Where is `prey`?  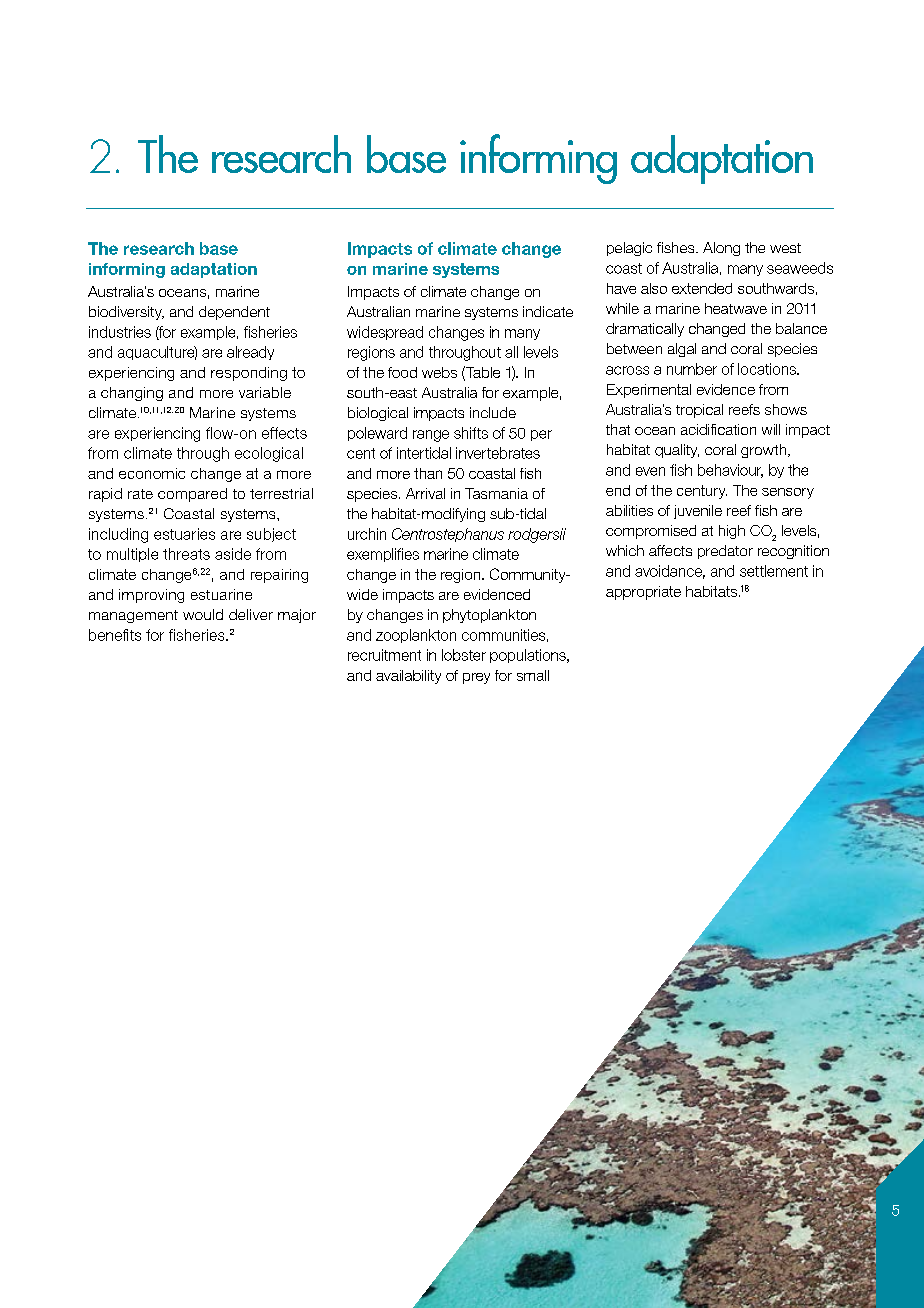
prey is located at coordinates (476, 678).
